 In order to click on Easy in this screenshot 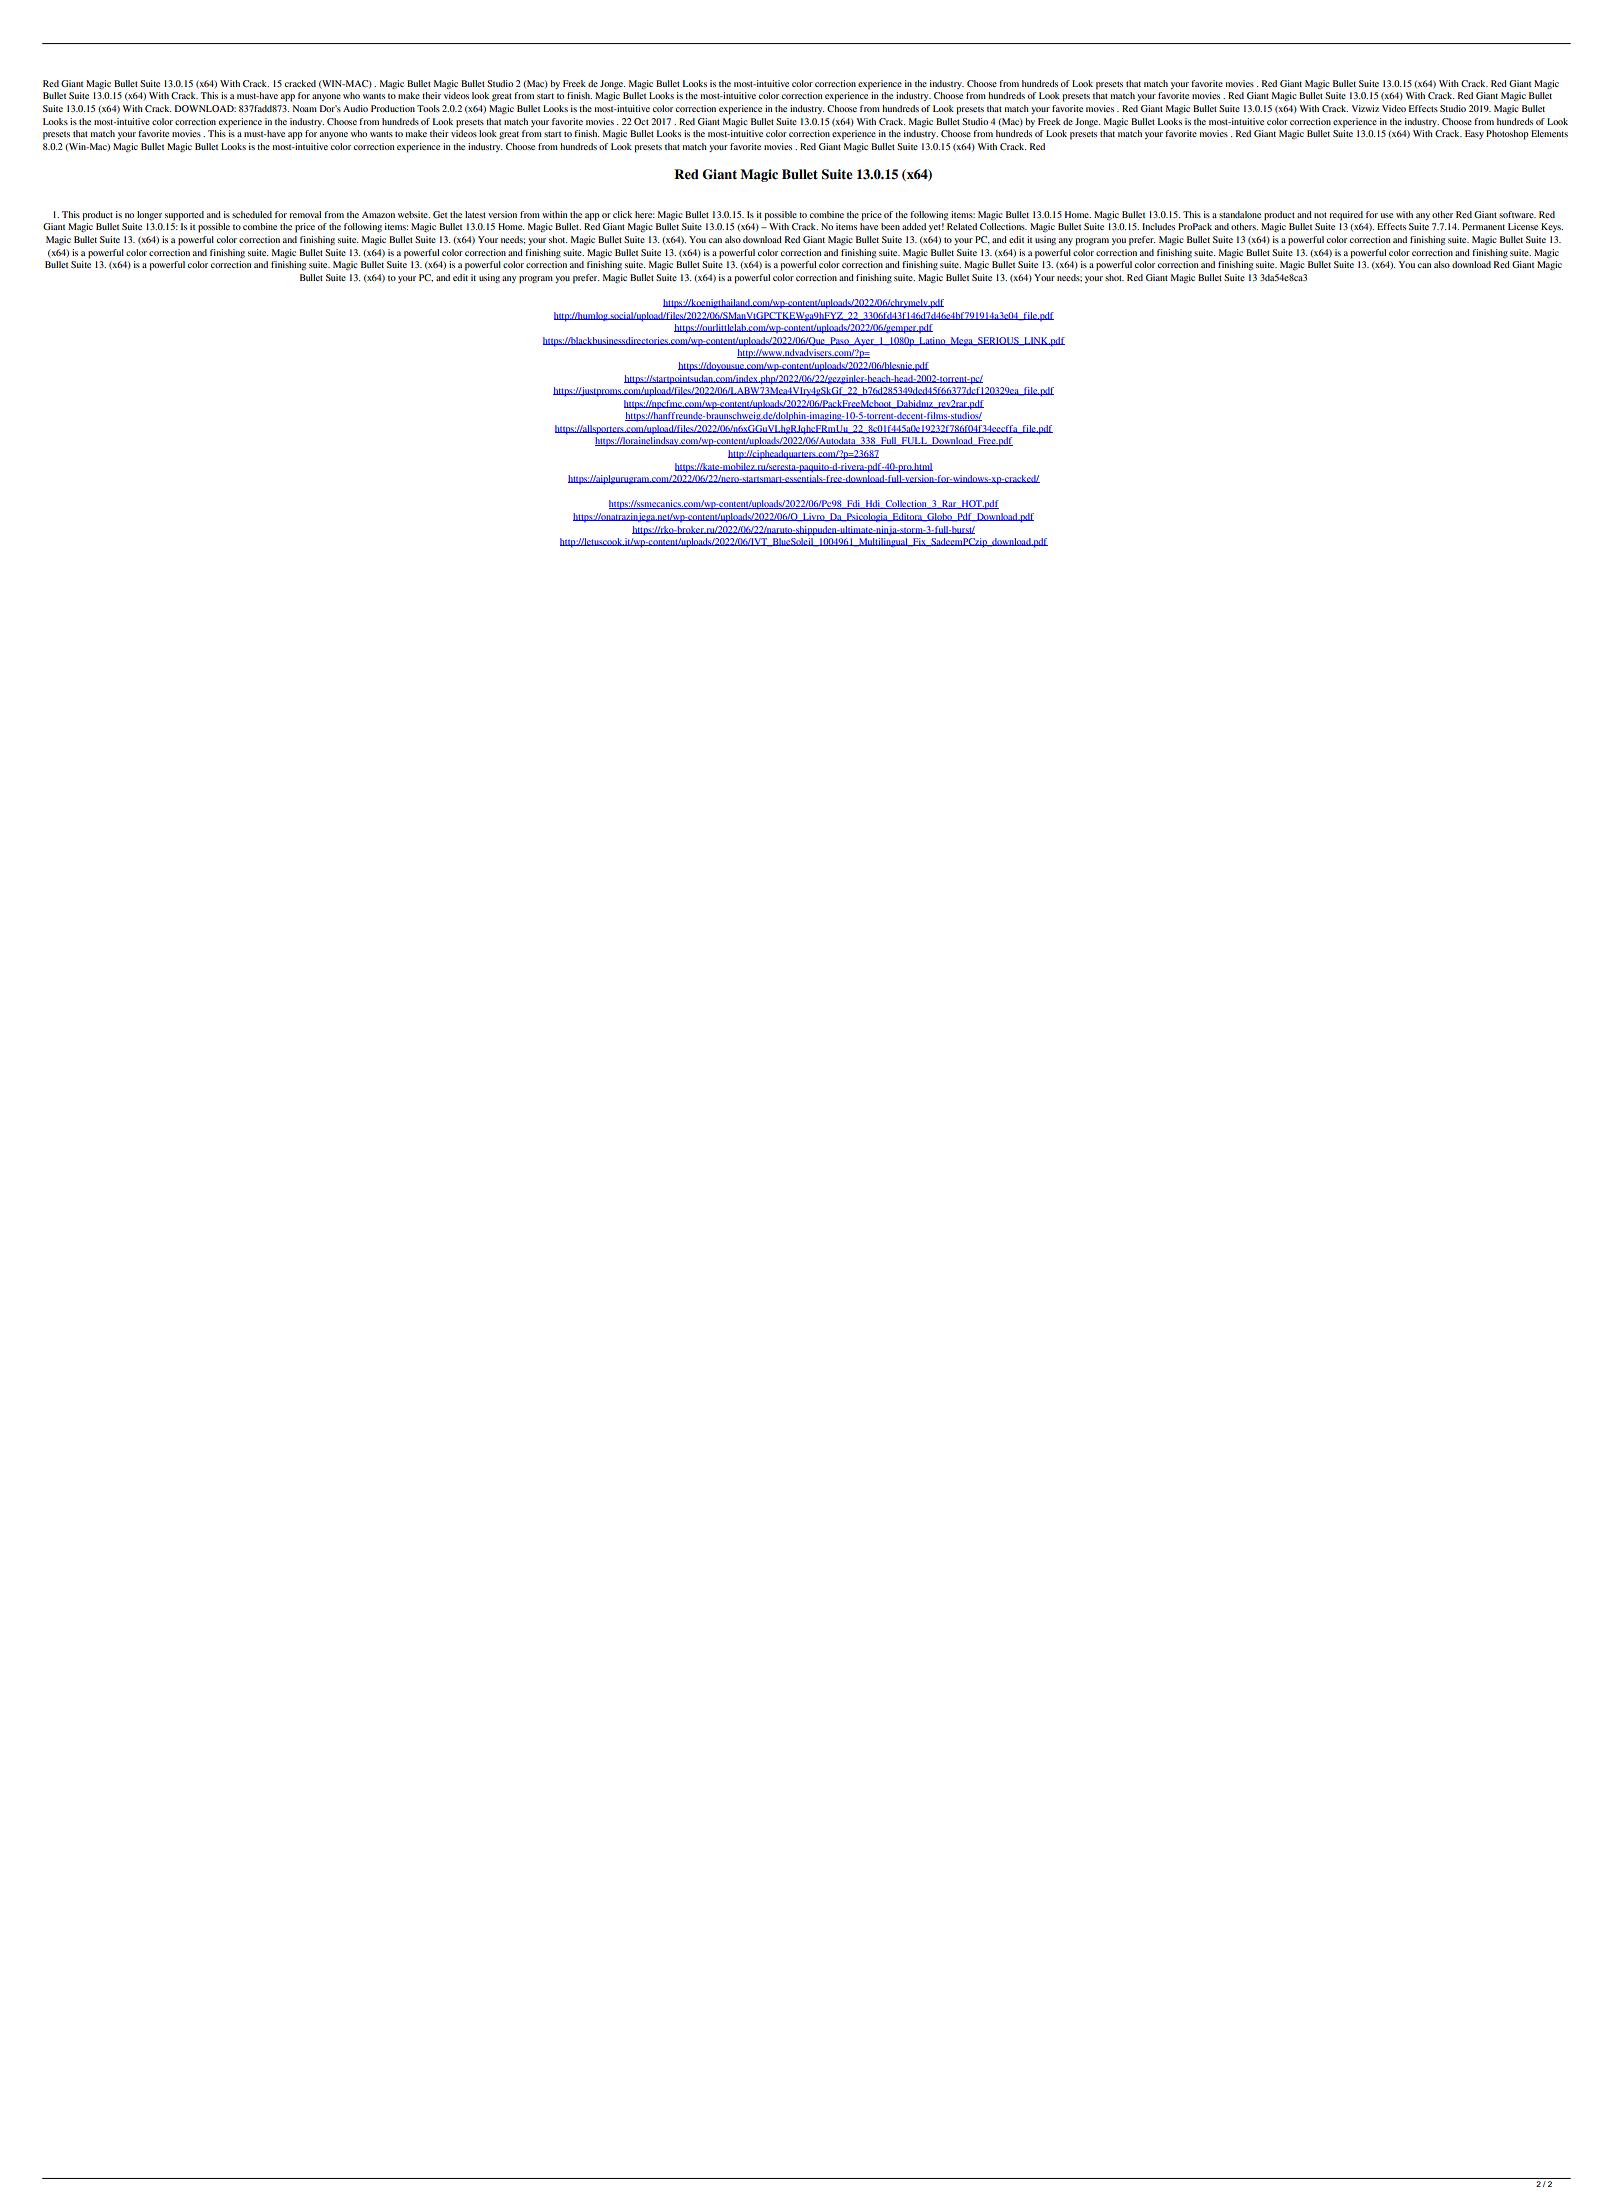, I will do `click(1474, 134)`.
